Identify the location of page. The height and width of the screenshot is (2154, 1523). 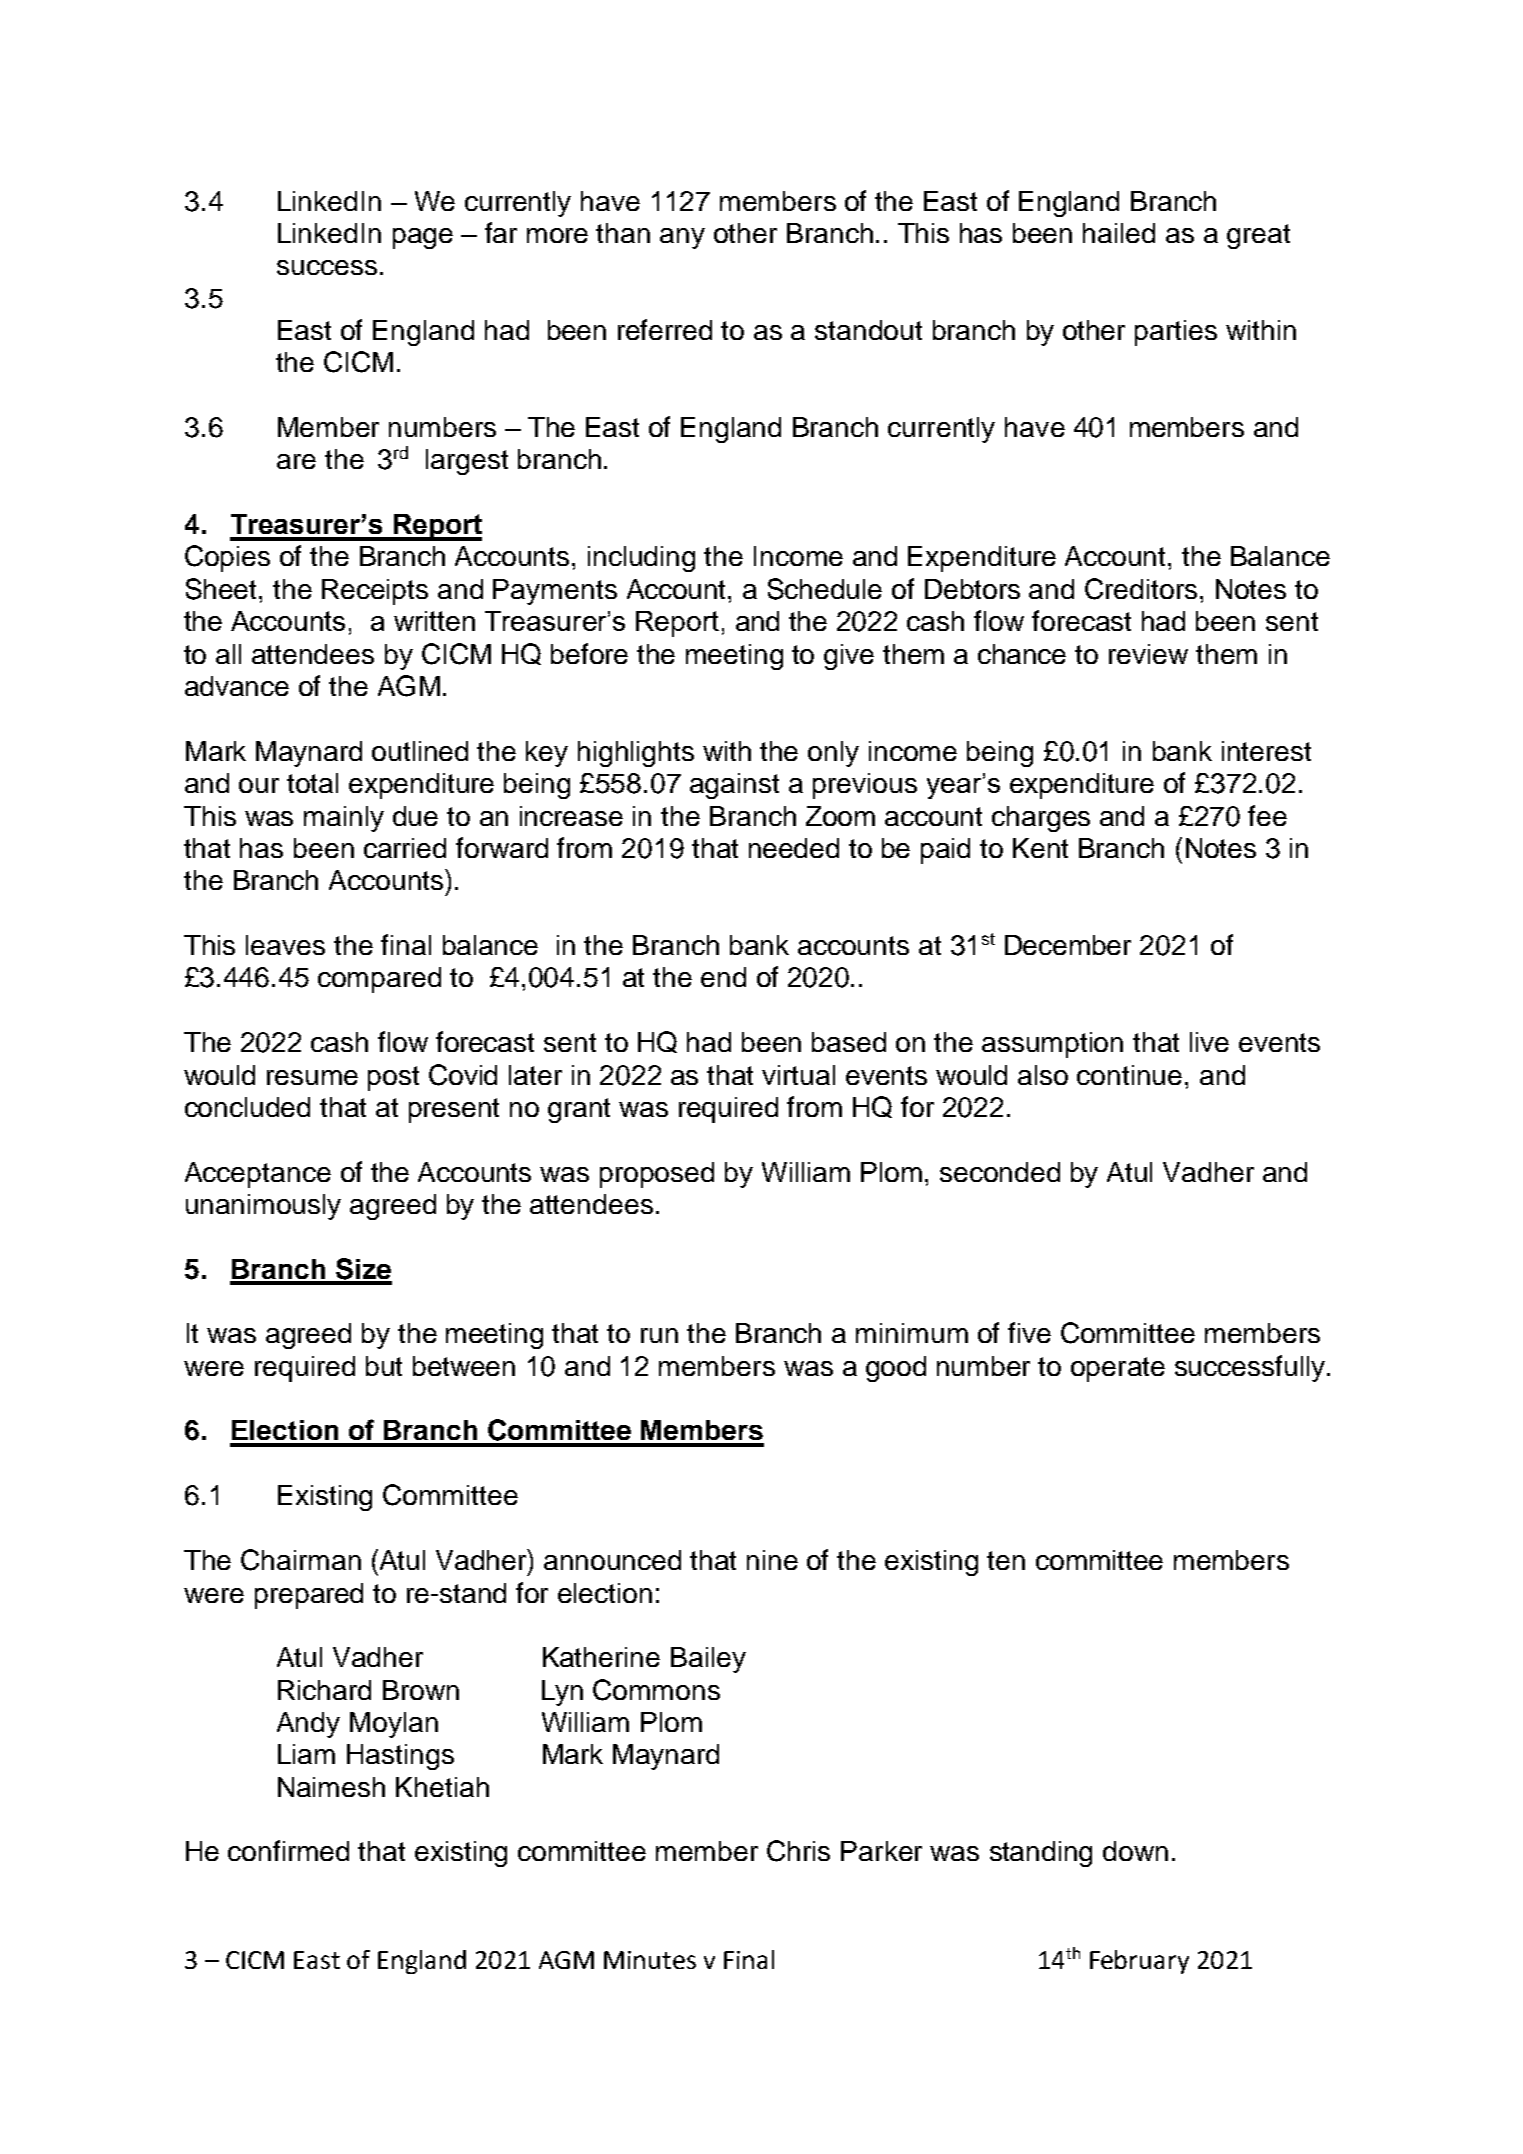
(423, 238).
